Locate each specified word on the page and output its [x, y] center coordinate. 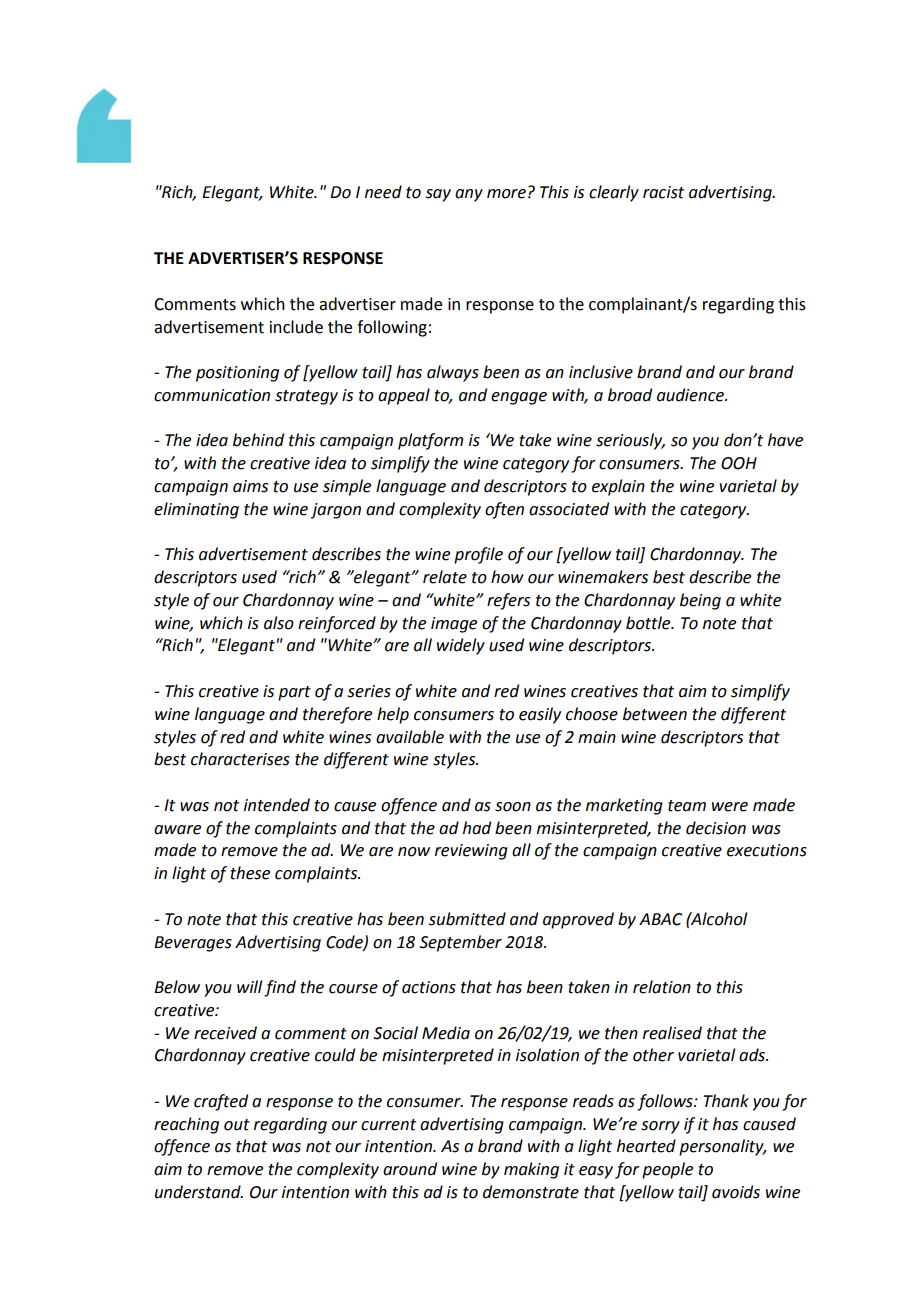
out [237, 1125]
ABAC [660, 919]
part [294, 693]
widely [461, 646]
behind [258, 440]
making [531, 1170]
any [469, 195]
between [655, 714]
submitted [467, 919]
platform [430, 441]
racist [663, 192]
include [296, 327]
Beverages [193, 944]
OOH [739, 463]
